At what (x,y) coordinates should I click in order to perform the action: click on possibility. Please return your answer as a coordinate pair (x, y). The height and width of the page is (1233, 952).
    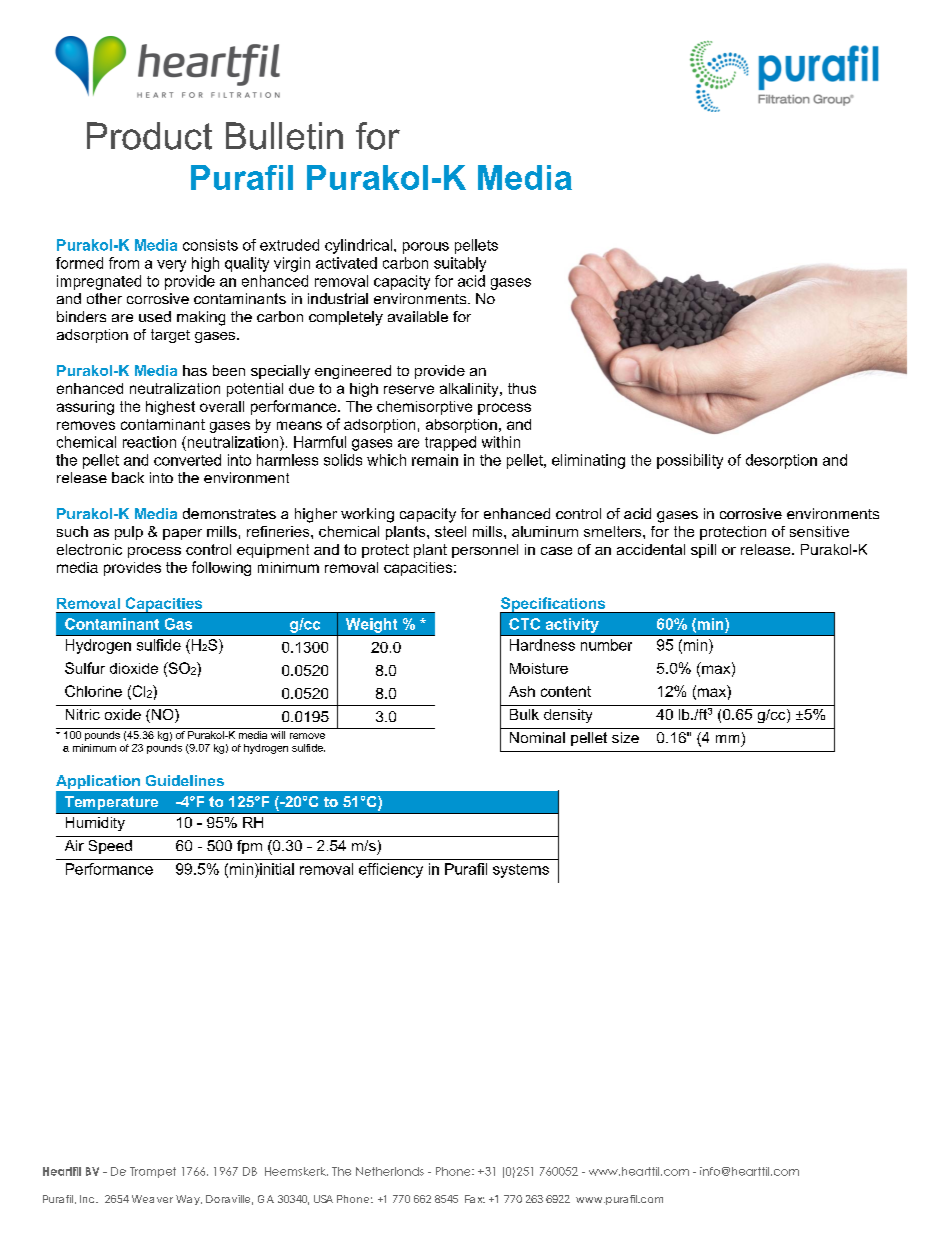
    Looking at the image, I should click on (690, 461).
